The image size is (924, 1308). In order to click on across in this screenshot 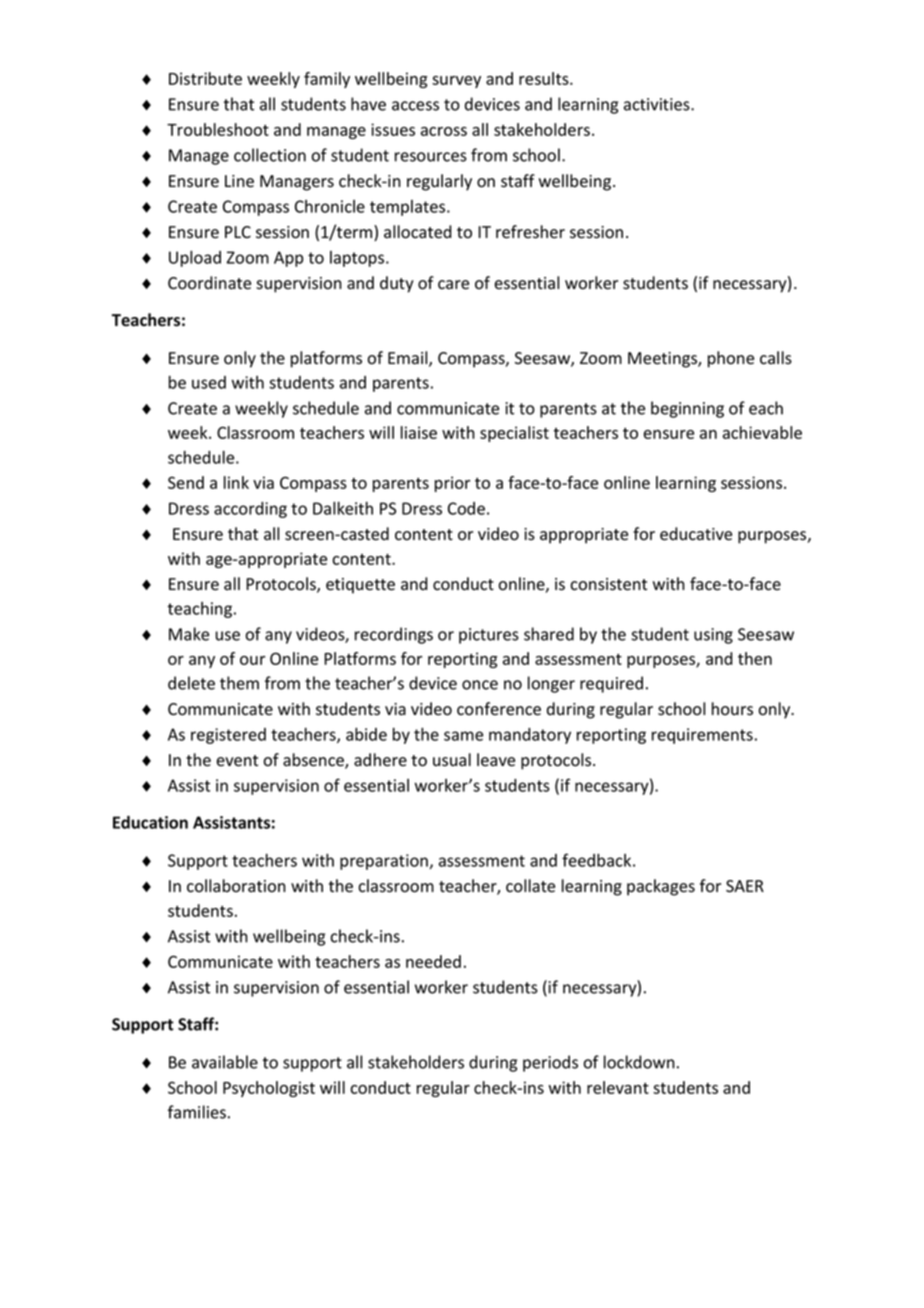, I will do `click(444, 131)`.
